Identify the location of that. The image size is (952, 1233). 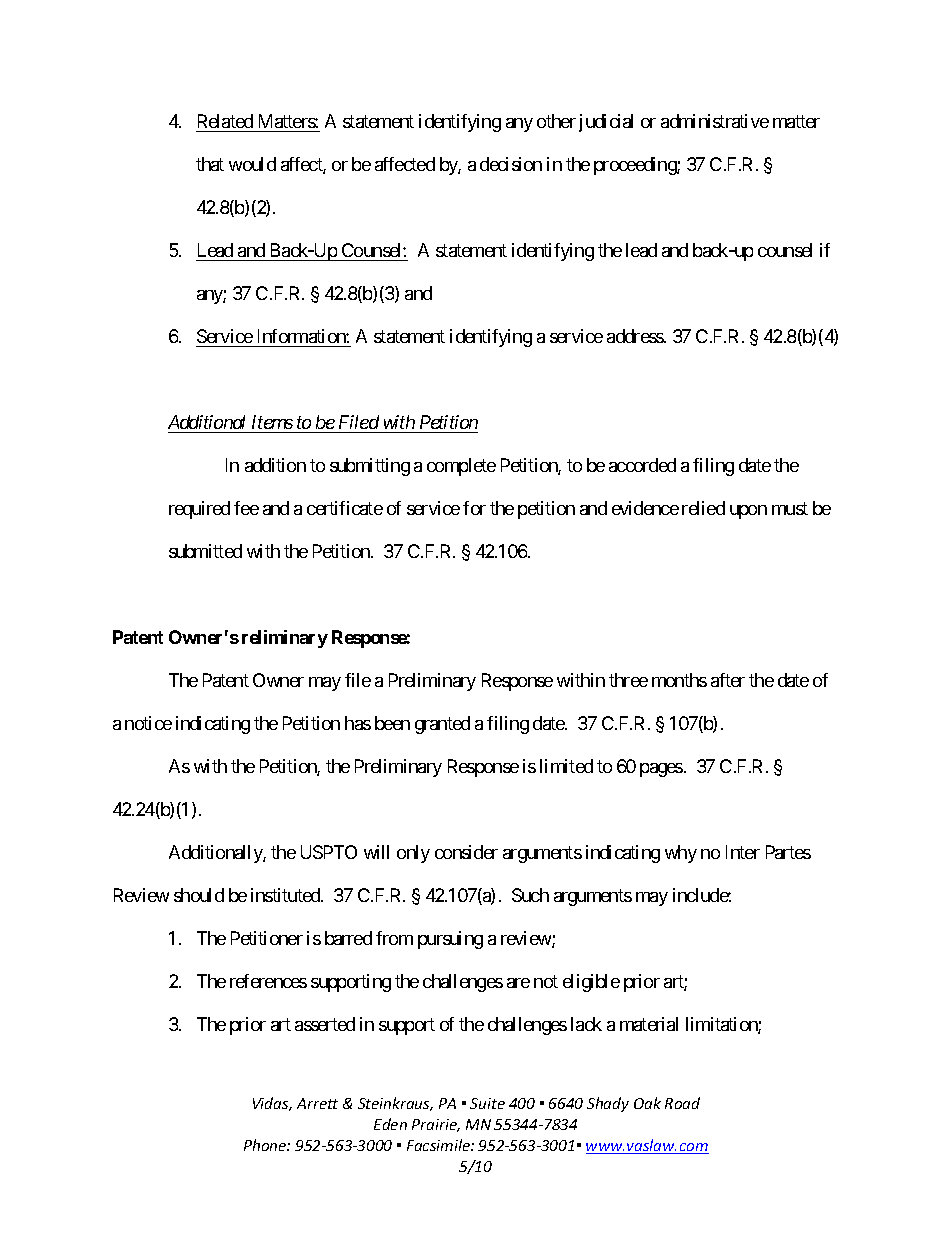
(210, 164).
